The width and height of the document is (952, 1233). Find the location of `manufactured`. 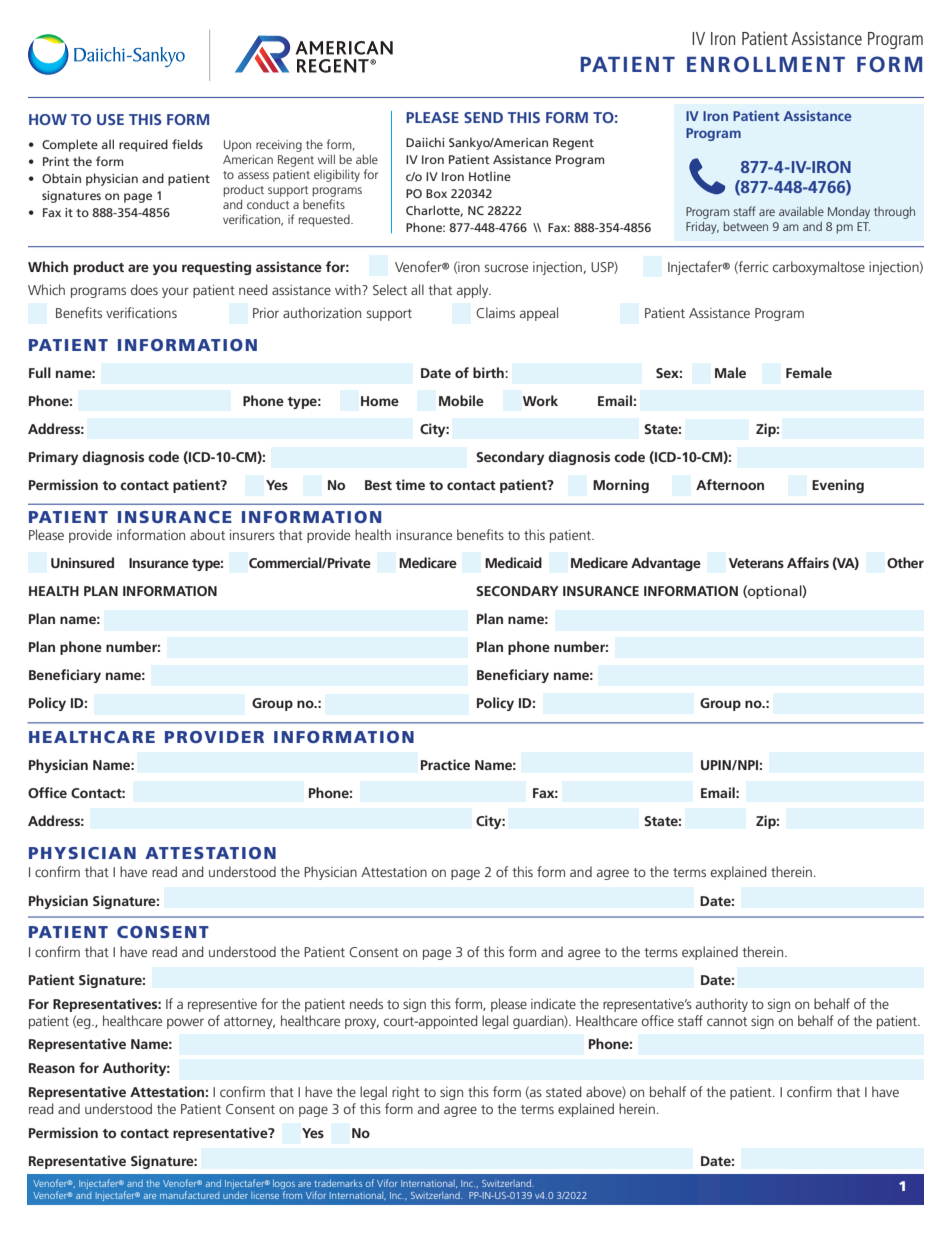

manufactured is located at coordinates (189, 1195).
